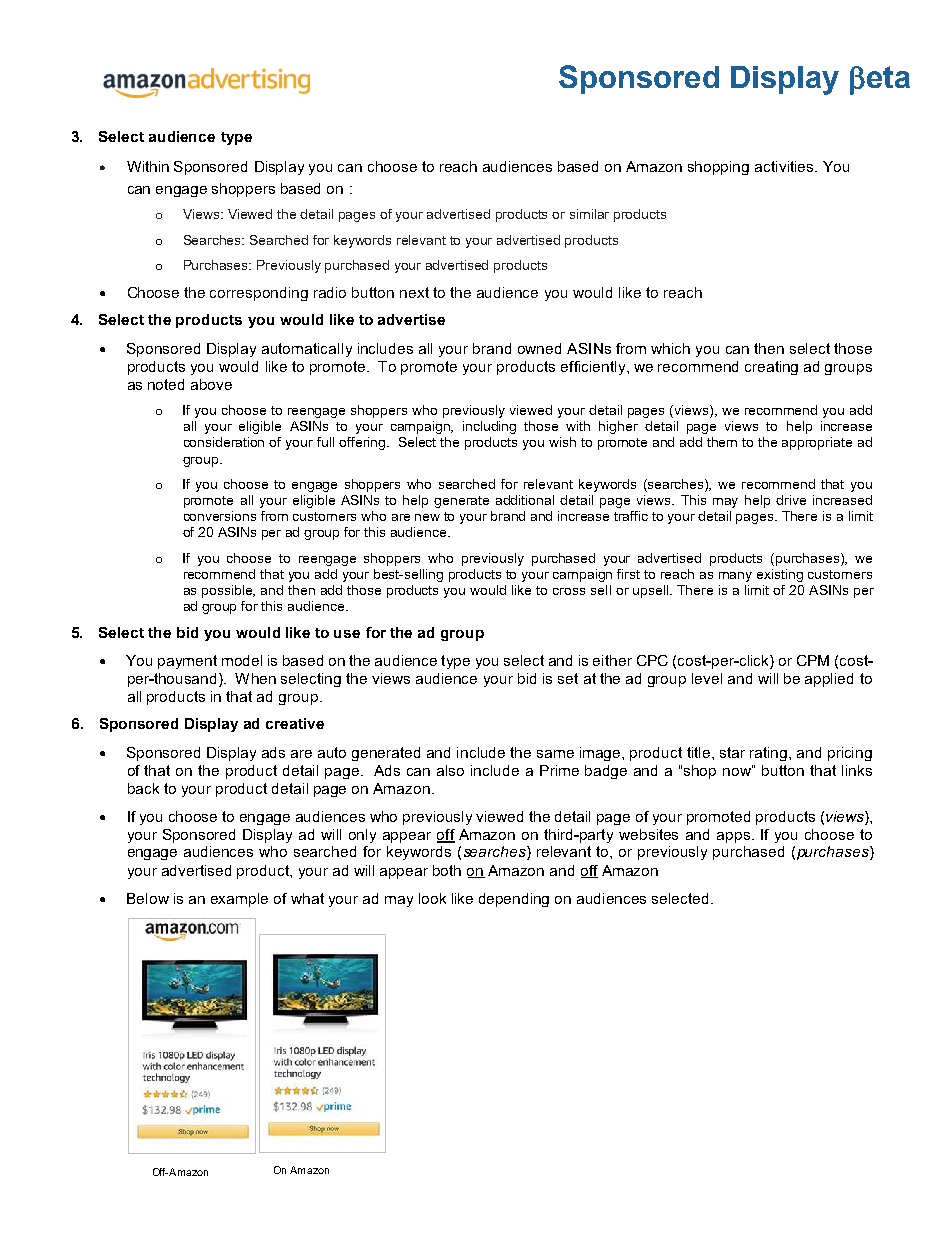  What do you see at coordinates (539, 348) in the image?
I see `owned` at bounding box center [539, 348].
